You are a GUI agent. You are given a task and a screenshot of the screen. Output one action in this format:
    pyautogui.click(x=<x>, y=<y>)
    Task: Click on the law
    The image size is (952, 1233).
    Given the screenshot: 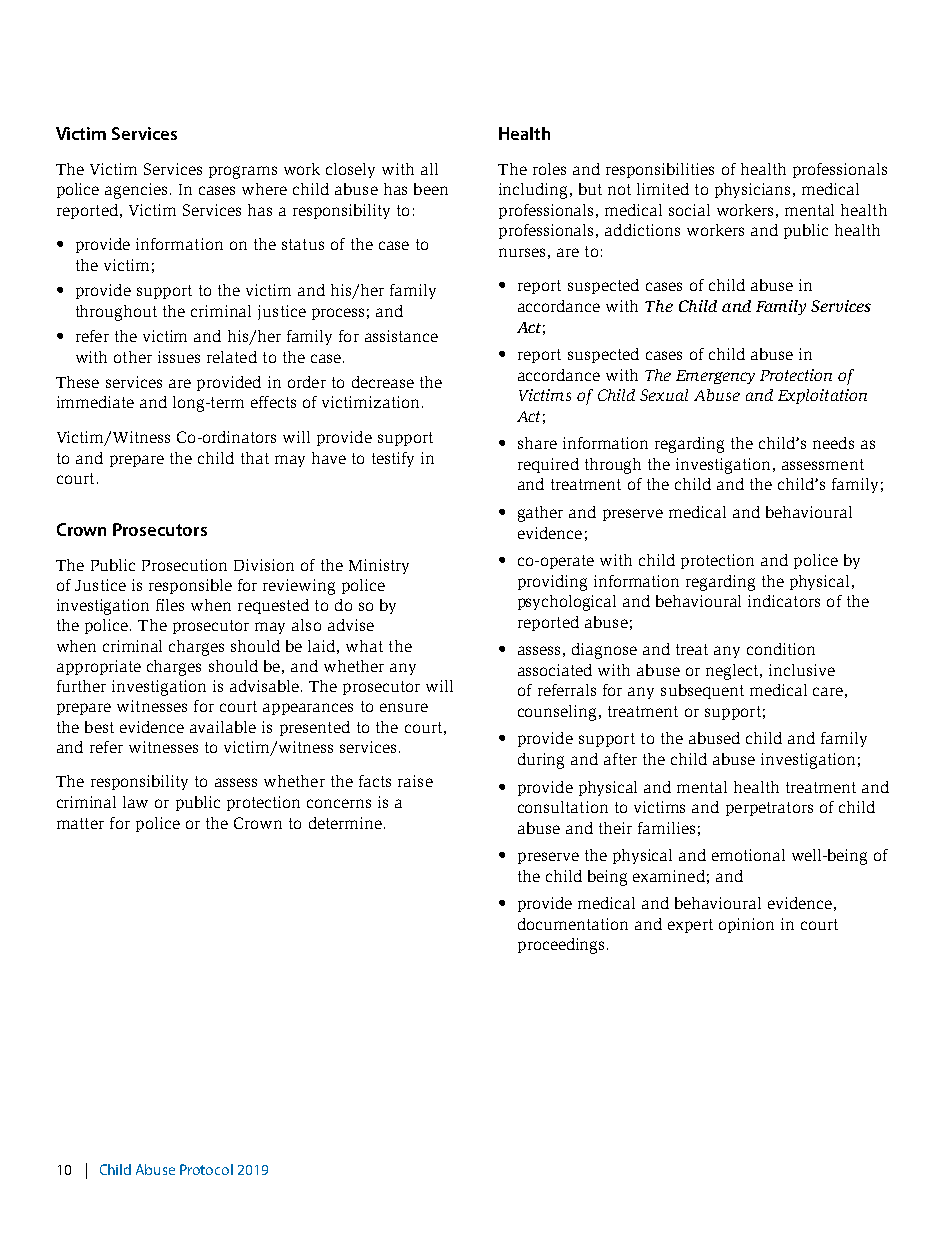 What is the action you would take?
    pyautogui.click(x=135, y=802)
